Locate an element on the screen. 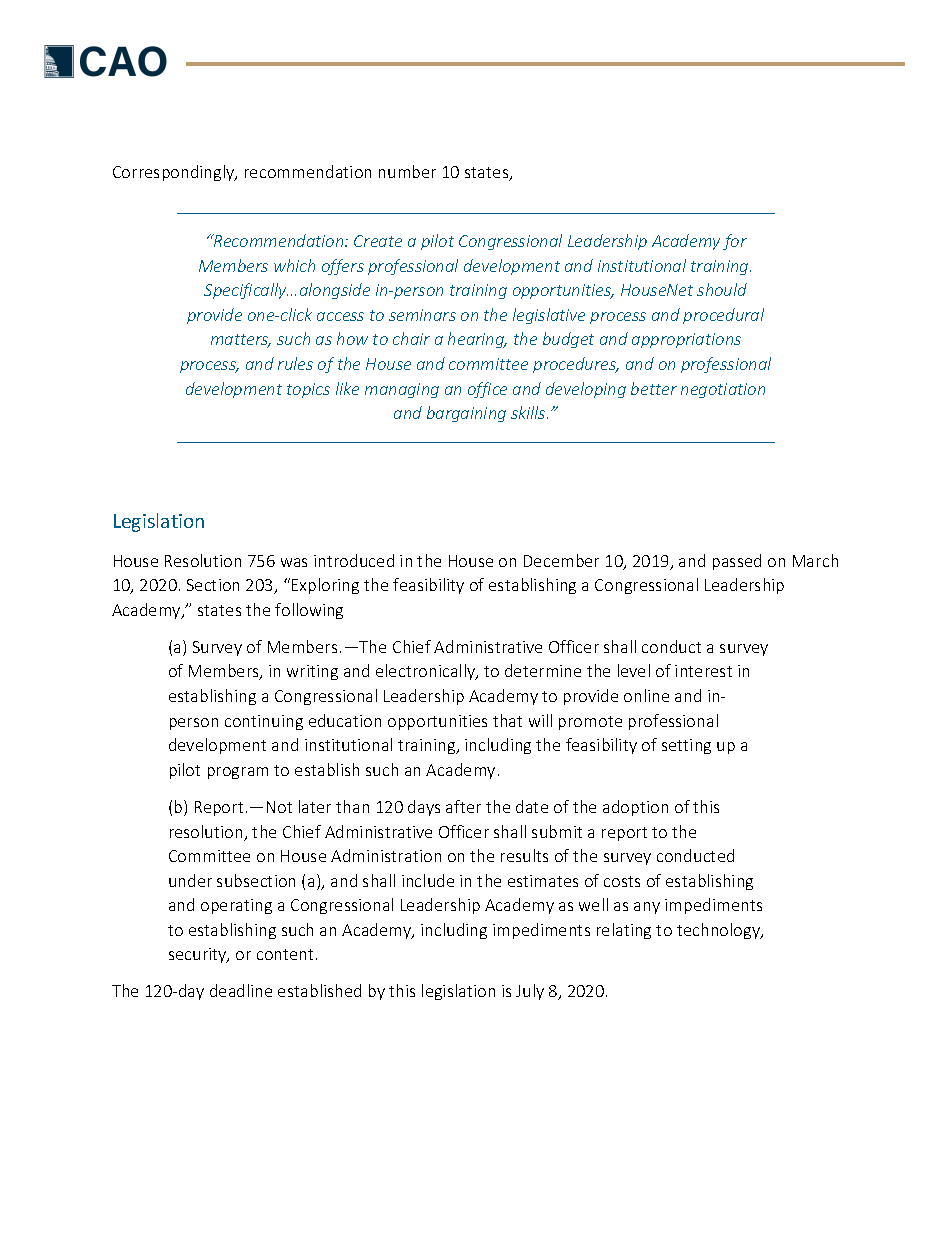 The image size is (952, 1233). was is located at coordinates (294, 562).
